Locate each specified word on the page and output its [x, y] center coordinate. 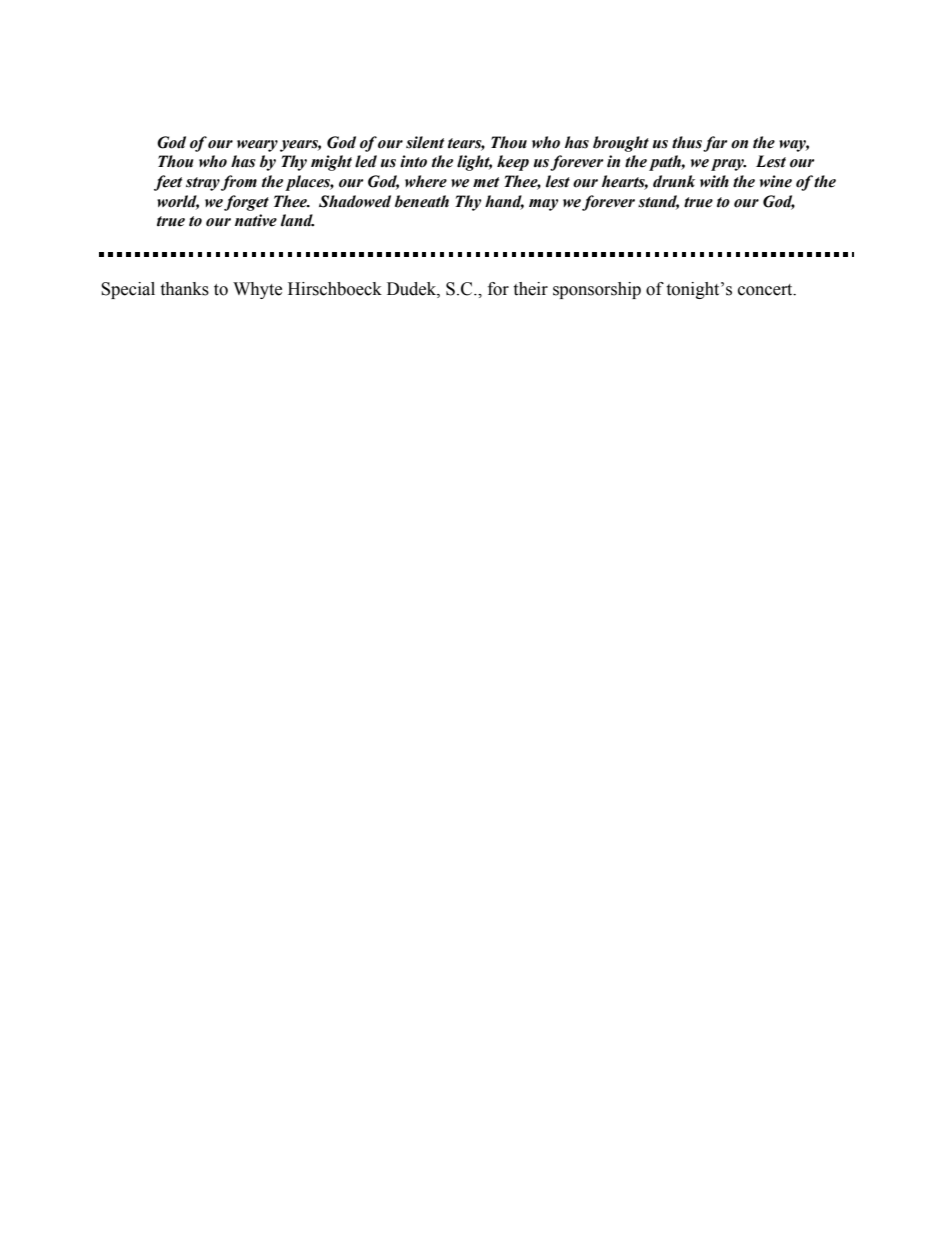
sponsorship [597, 290]
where [426, 181]
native [256, 220]
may [544, 205]
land [297, 220]
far [715, 144]
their [530, 289]
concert [766, 290]
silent [425, 142]
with [714, 181]
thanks [184, 289]
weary [257, 146]
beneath [422, 201]
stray [203, 184]
